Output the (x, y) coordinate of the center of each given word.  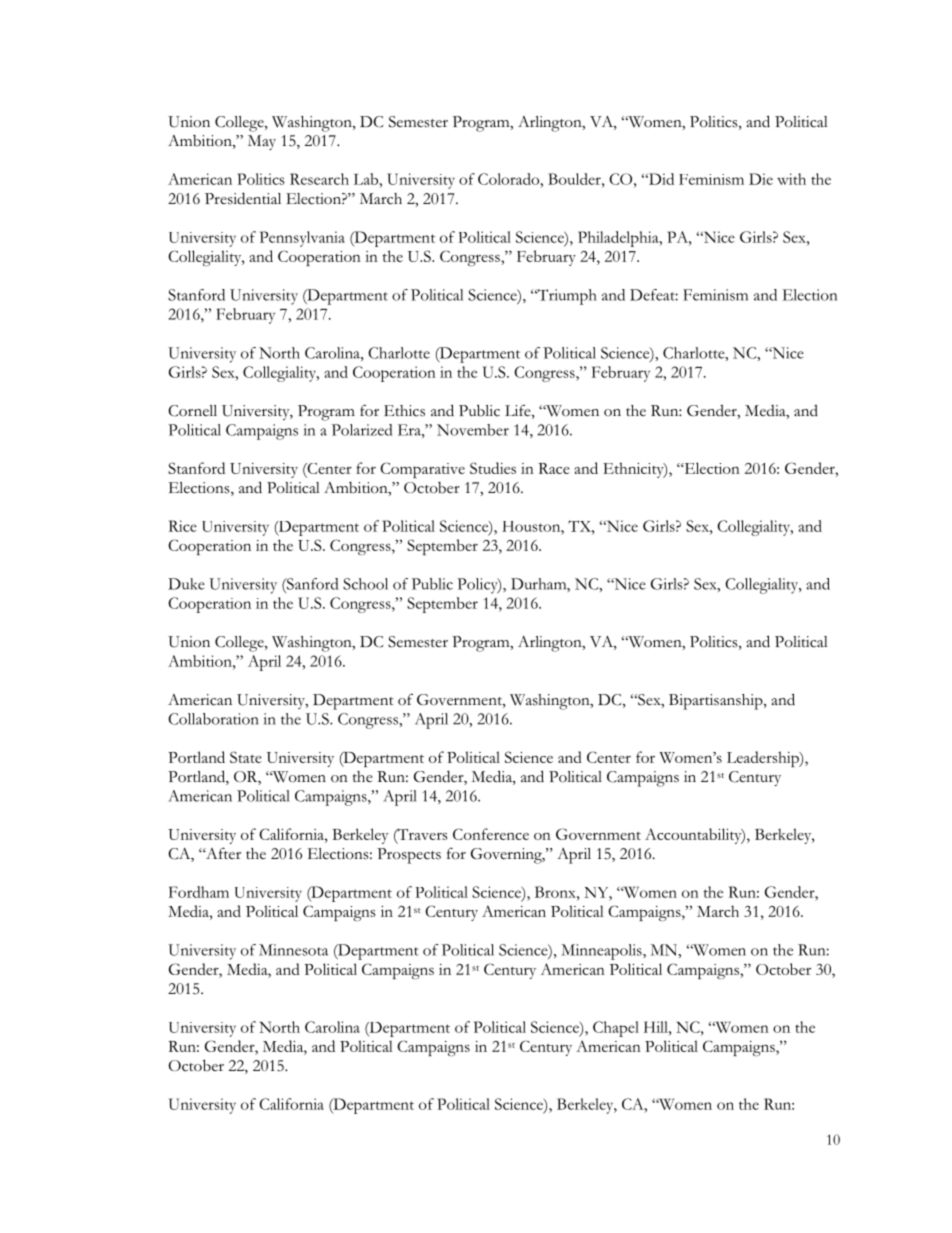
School (365, 584)
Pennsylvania (302, 239)
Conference (491, 834)
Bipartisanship (717, 702)
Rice (183, 526)
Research (319, 179)
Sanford (311, 584)
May (262, 142)
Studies (493, 468)
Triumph (566, 297)
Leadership (764, 759)
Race (554, 468)
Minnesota (293, 950)
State (246, 757)
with (791, 179)
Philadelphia (619, 239)
